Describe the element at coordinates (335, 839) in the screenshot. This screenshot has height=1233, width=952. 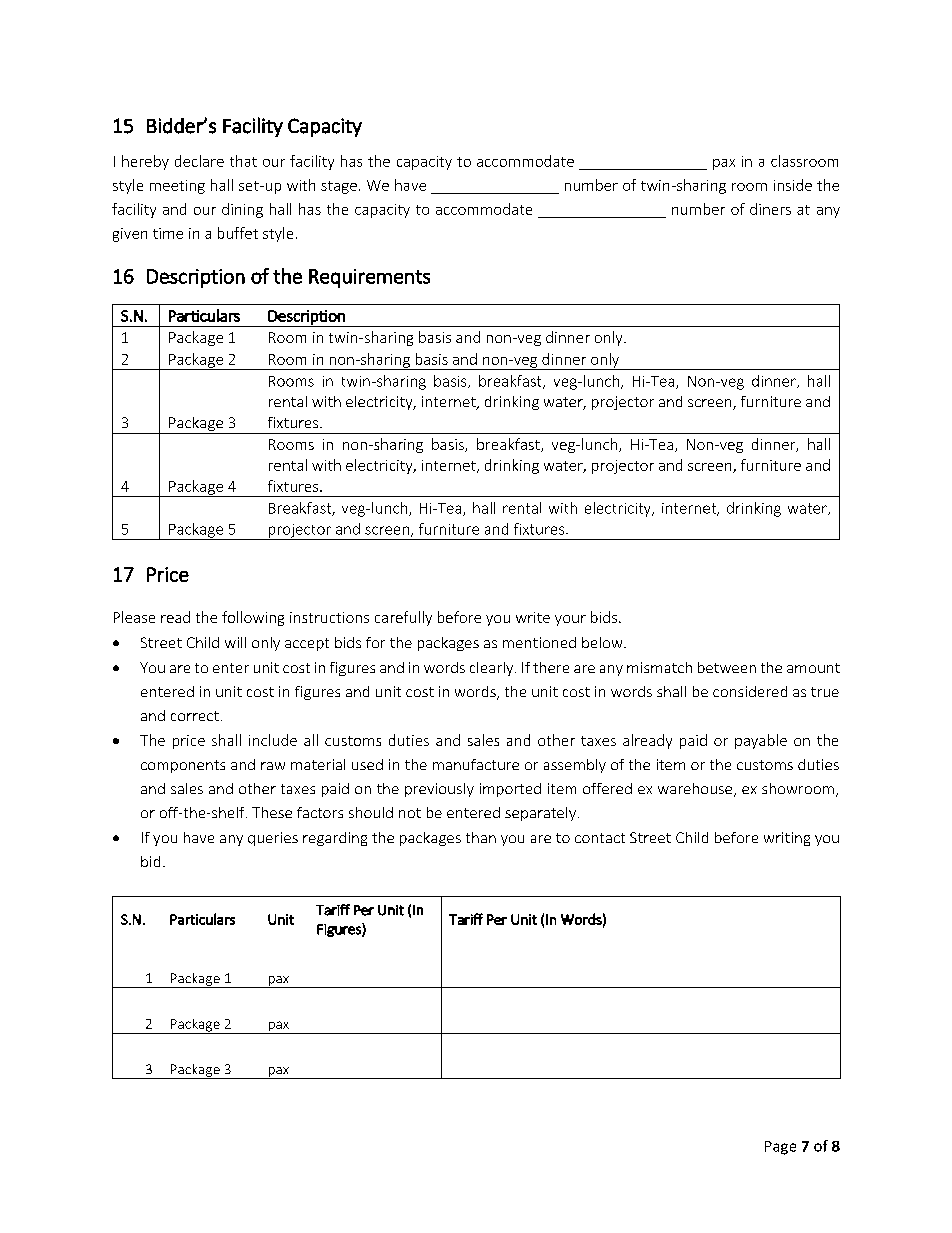
I see `regarding` at that location.
